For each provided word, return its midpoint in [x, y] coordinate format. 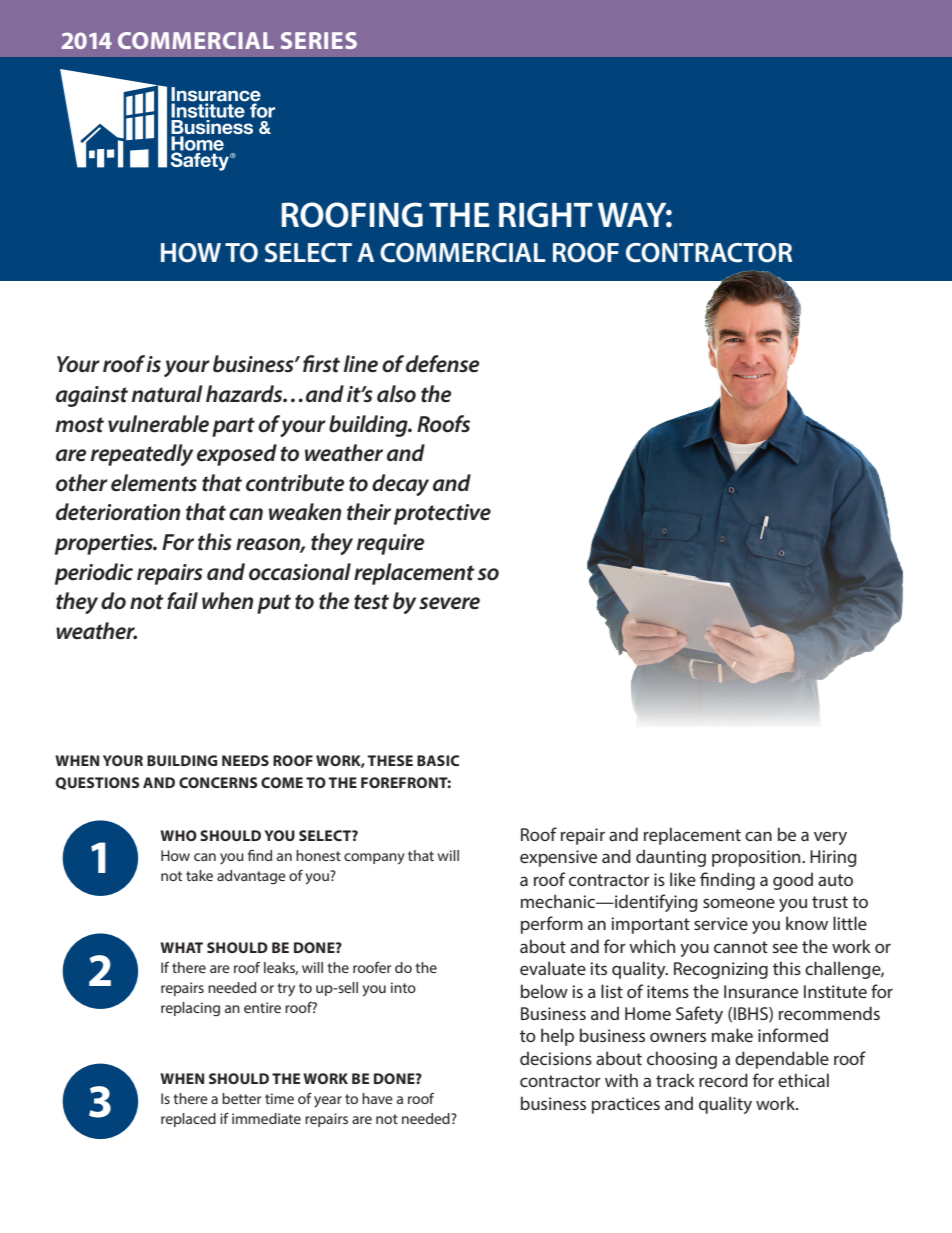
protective [442, 514]
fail [182, 601]
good [793, 881]
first [321, 364]
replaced [188, 1120]
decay [400, 485]
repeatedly [141, 455]
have [377, 1098]
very [830, 838]
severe [449, 603]
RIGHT [546, 215]
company [374, 859]
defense [443, 364]
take [199, 875]
